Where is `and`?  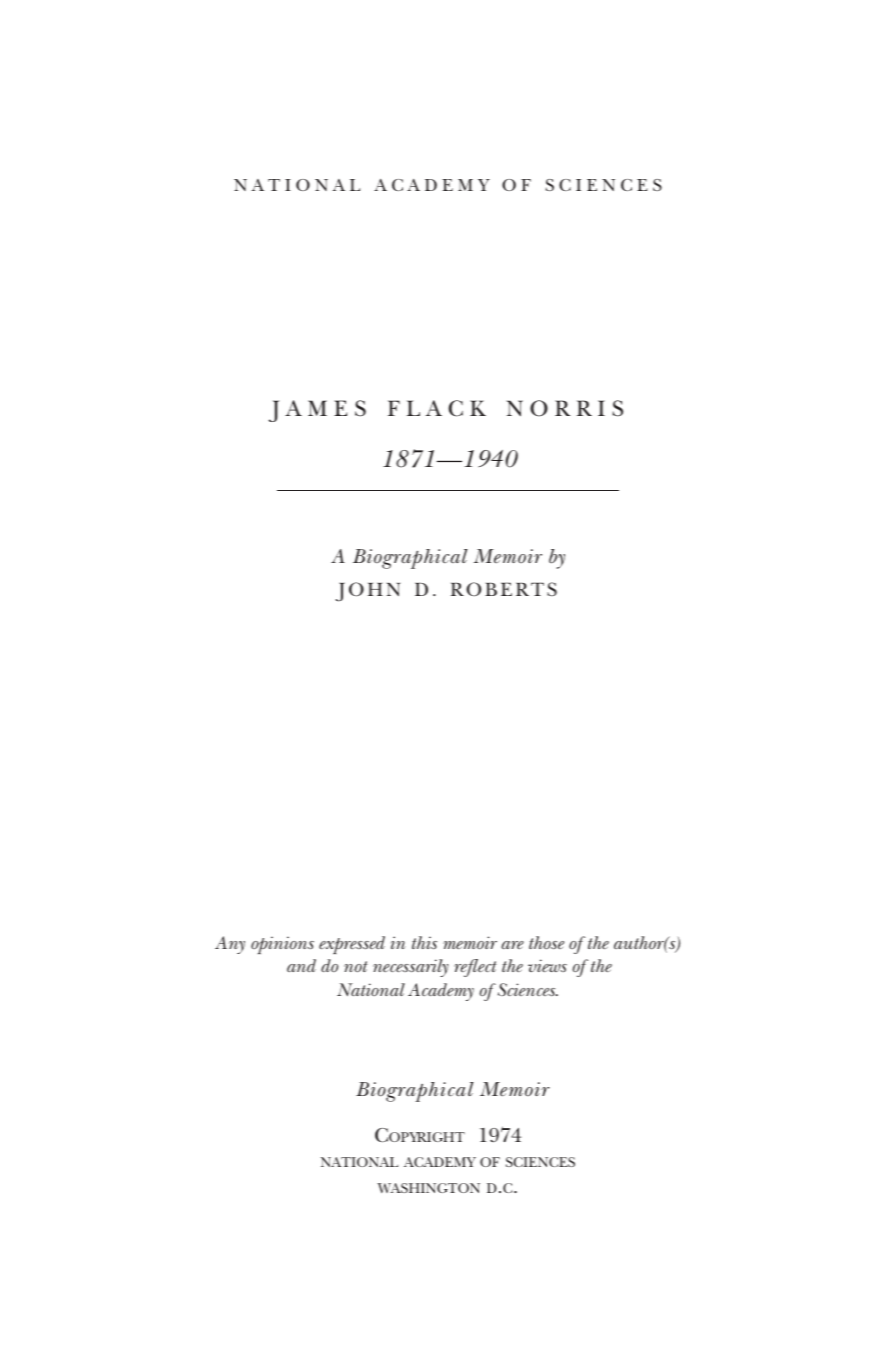 and is located at coordinates (301, 965).
